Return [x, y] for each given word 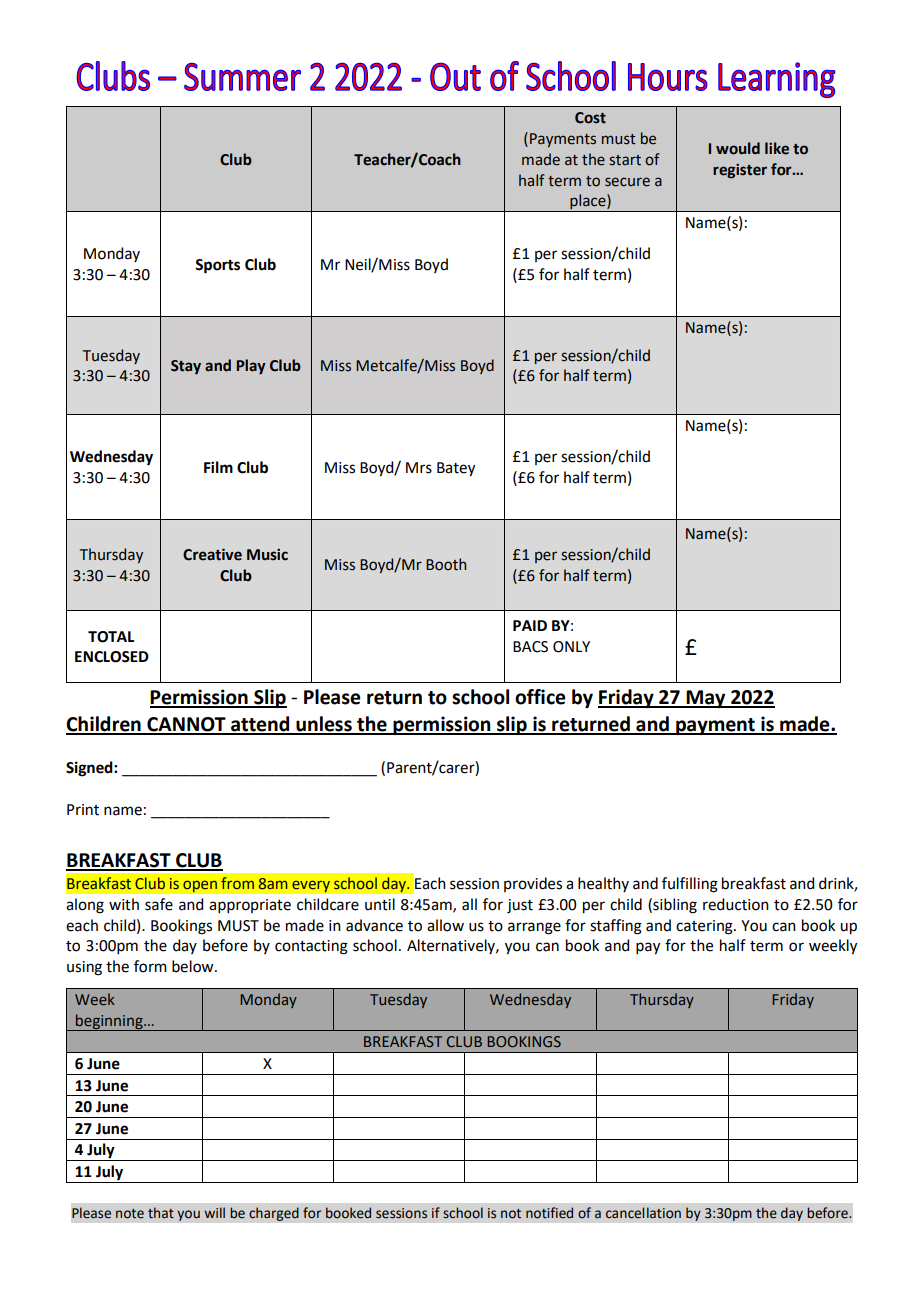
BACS [530, 647]
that [161, 1213]
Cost [590, 118]
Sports [217, 266]
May [706, 699]
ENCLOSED [112, 657]
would [738, 148]
